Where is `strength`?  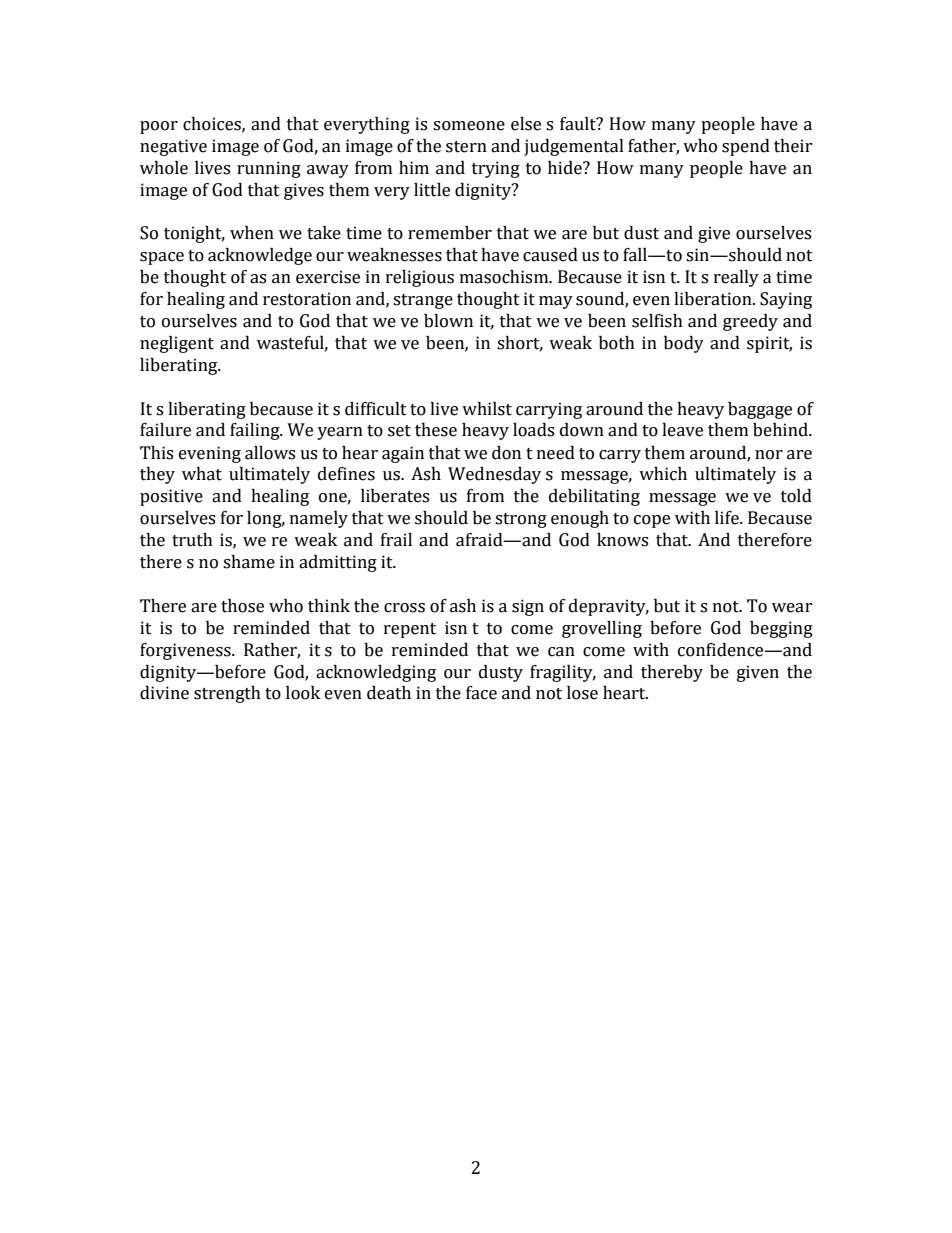
strength is located at coordinates (227, 694).
